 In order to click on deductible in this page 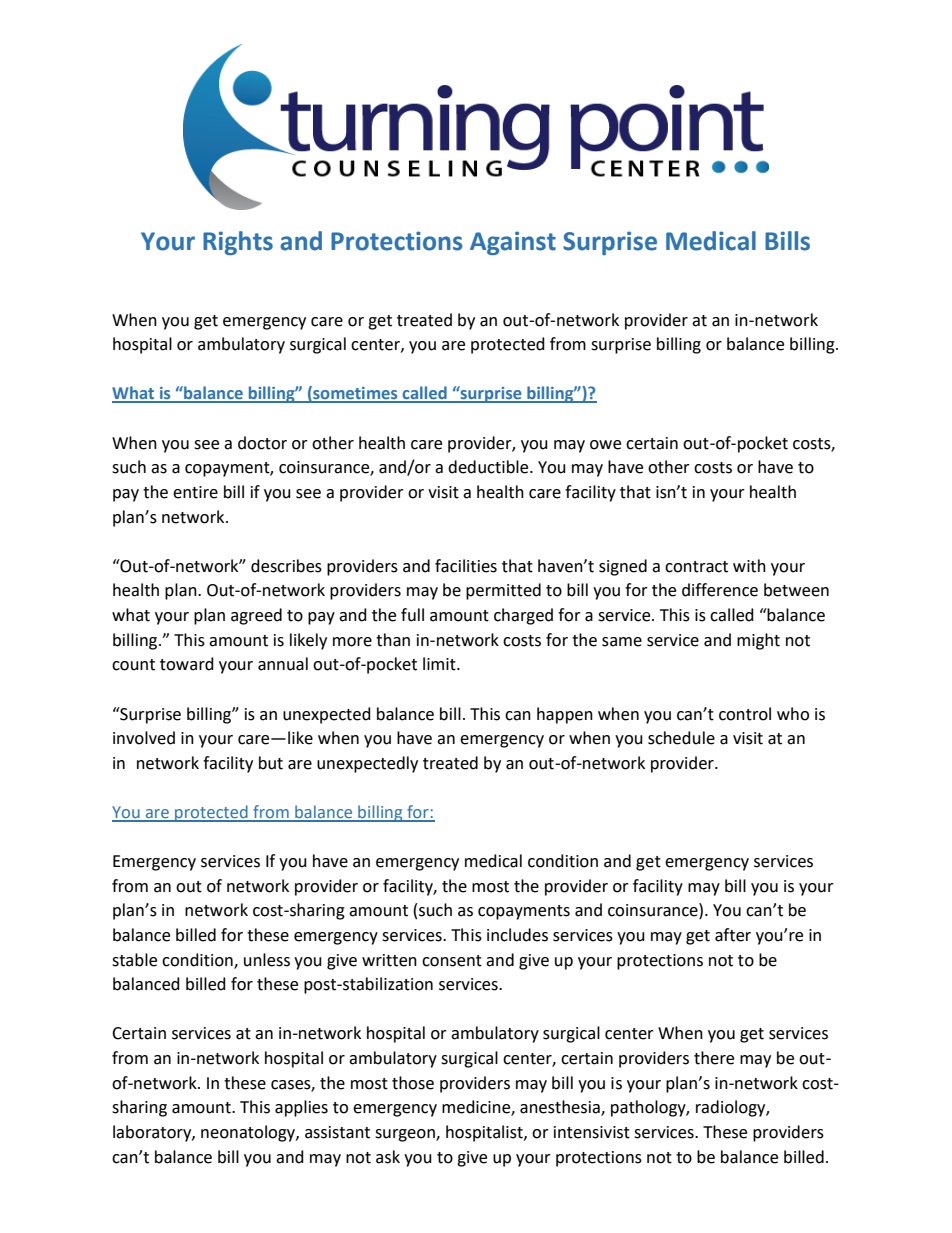, I will do `click(489, 467)`.
